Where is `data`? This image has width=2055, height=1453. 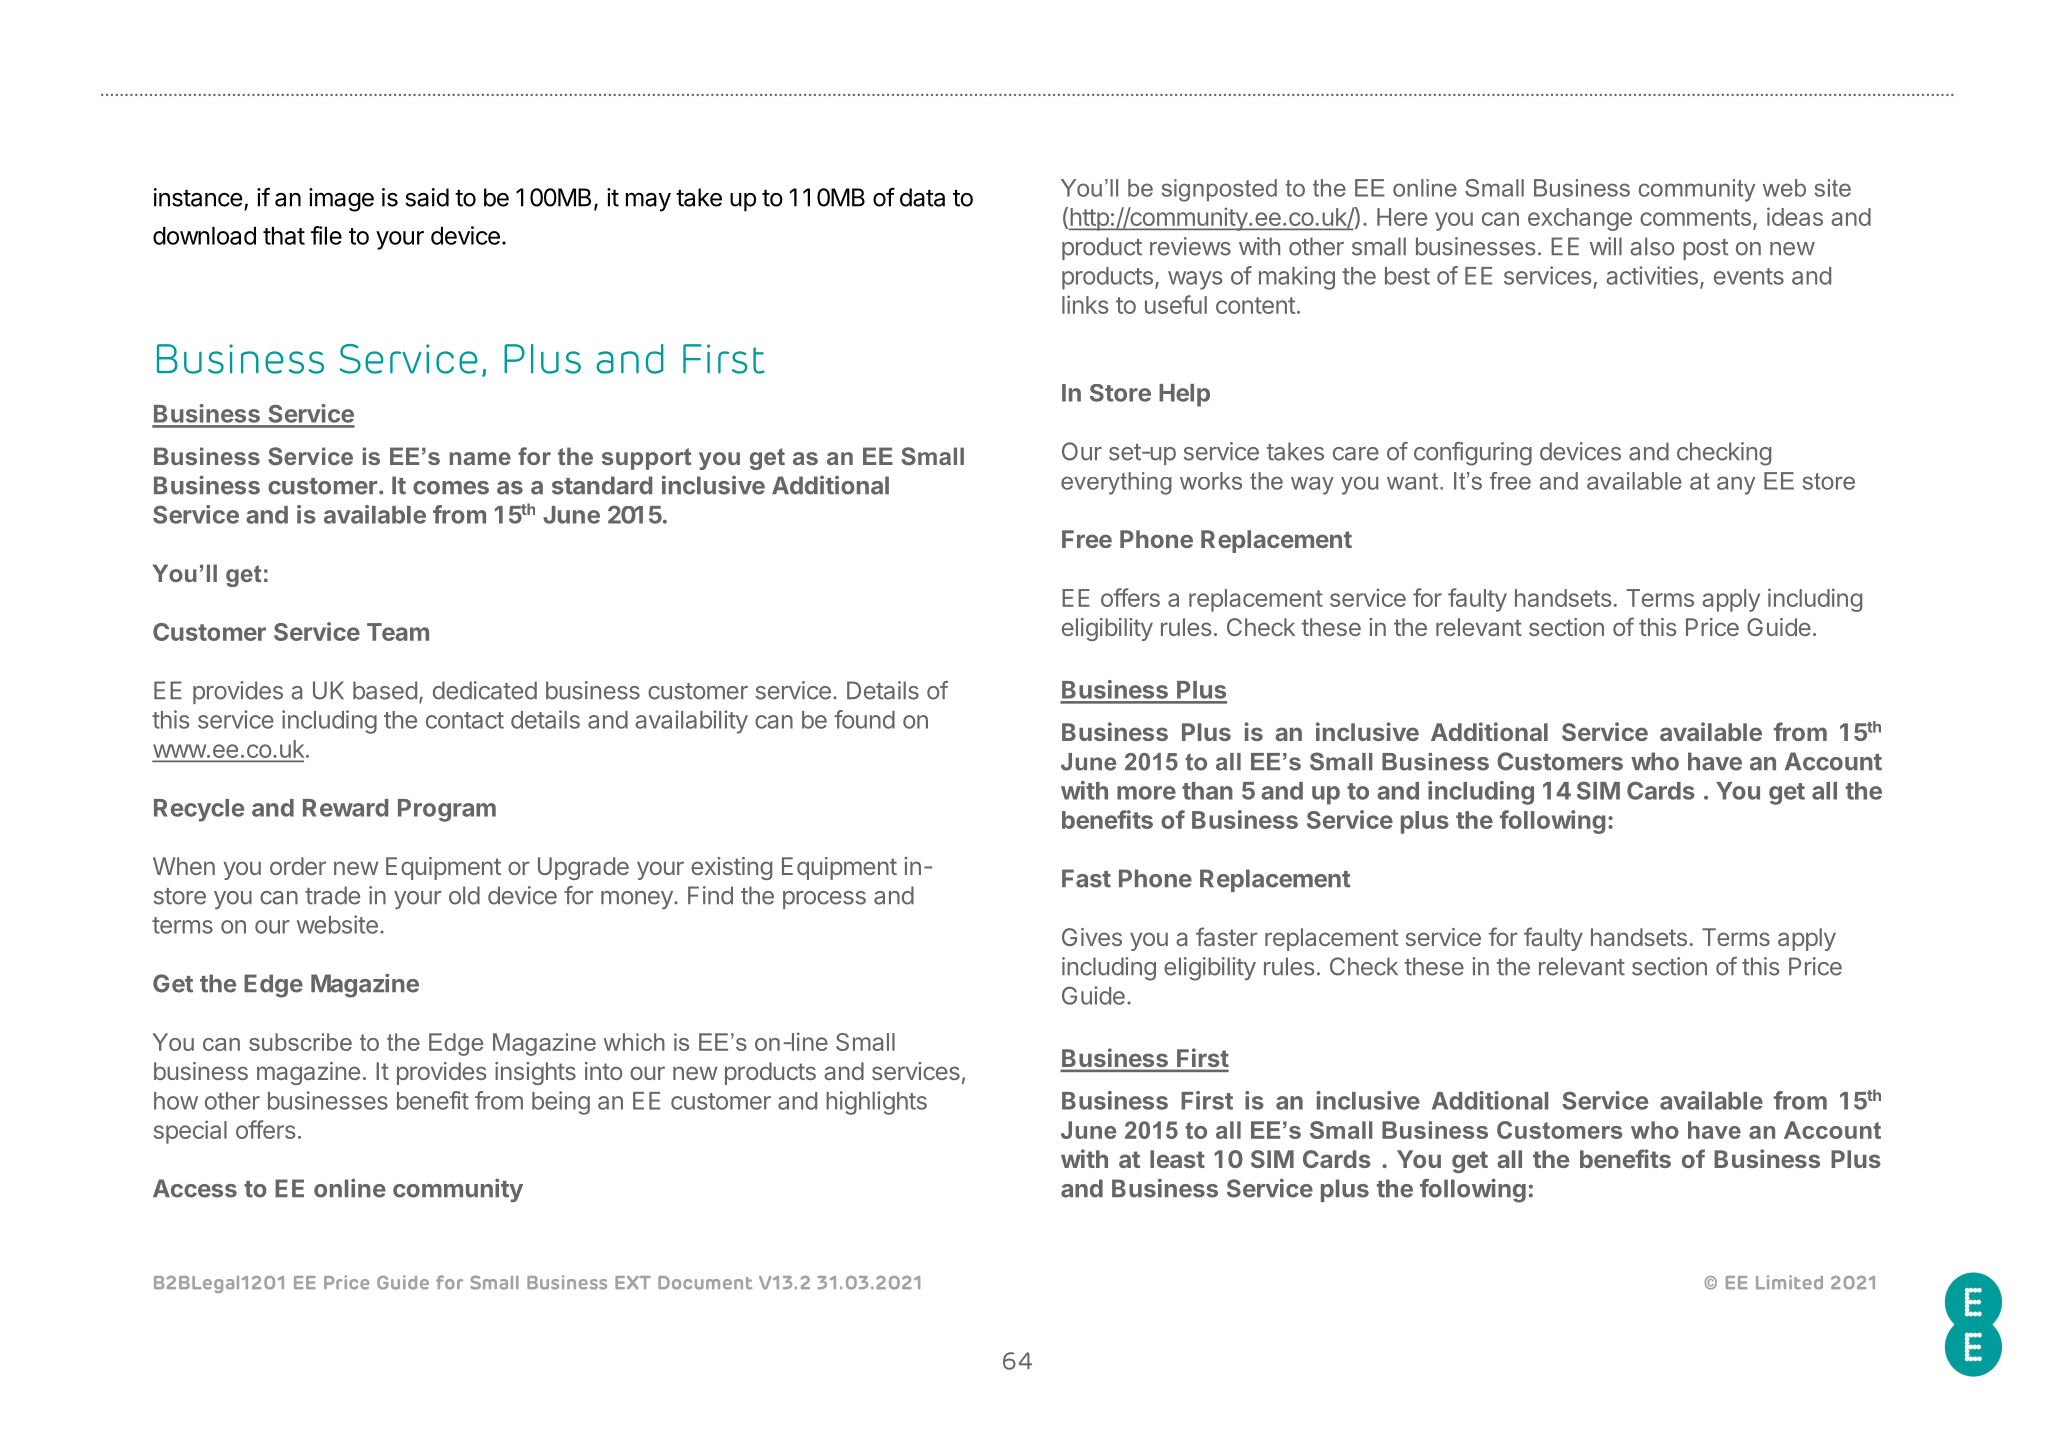
data is located at coordinates (922, 197).
